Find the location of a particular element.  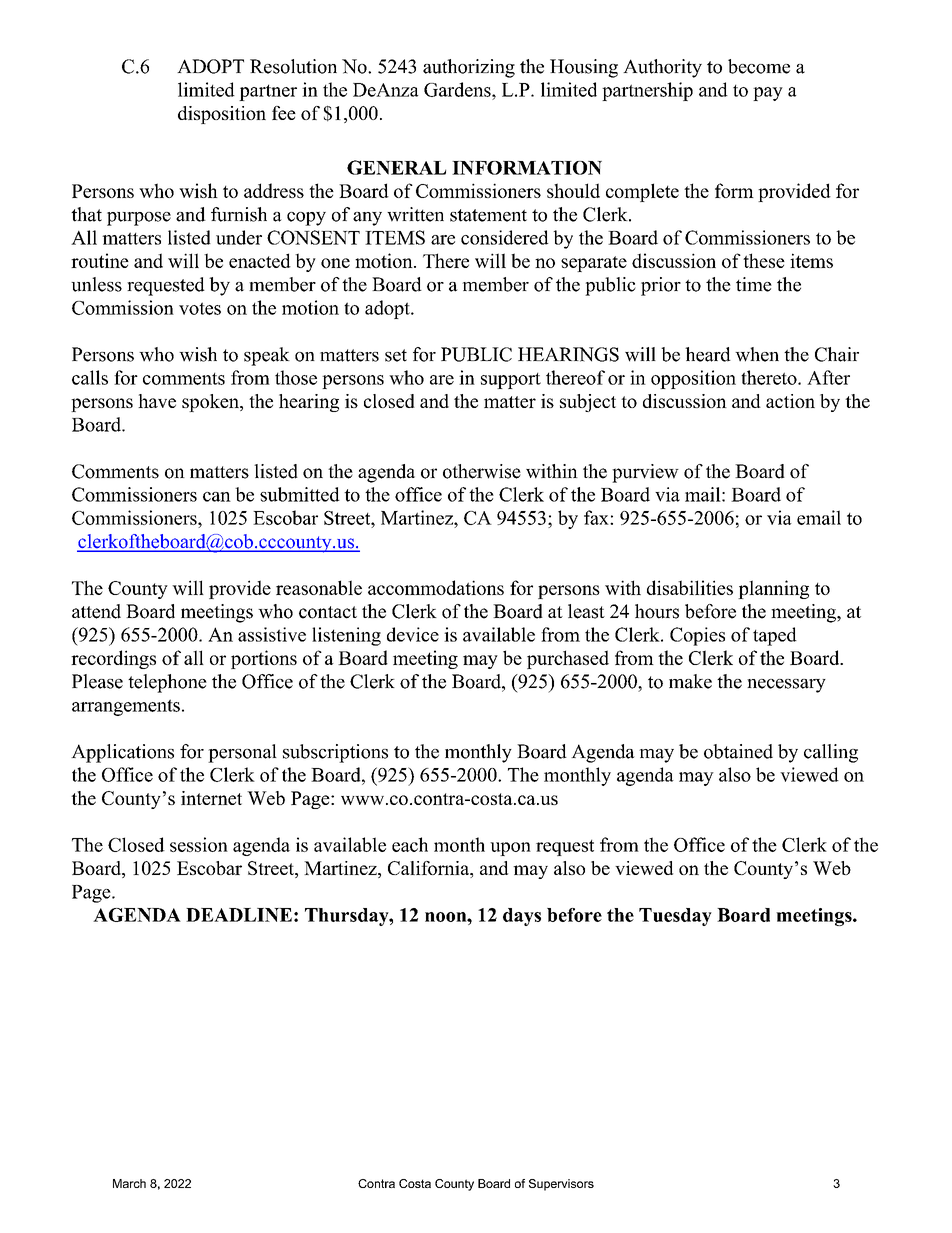

taped is located at coordinates (775, 636).
